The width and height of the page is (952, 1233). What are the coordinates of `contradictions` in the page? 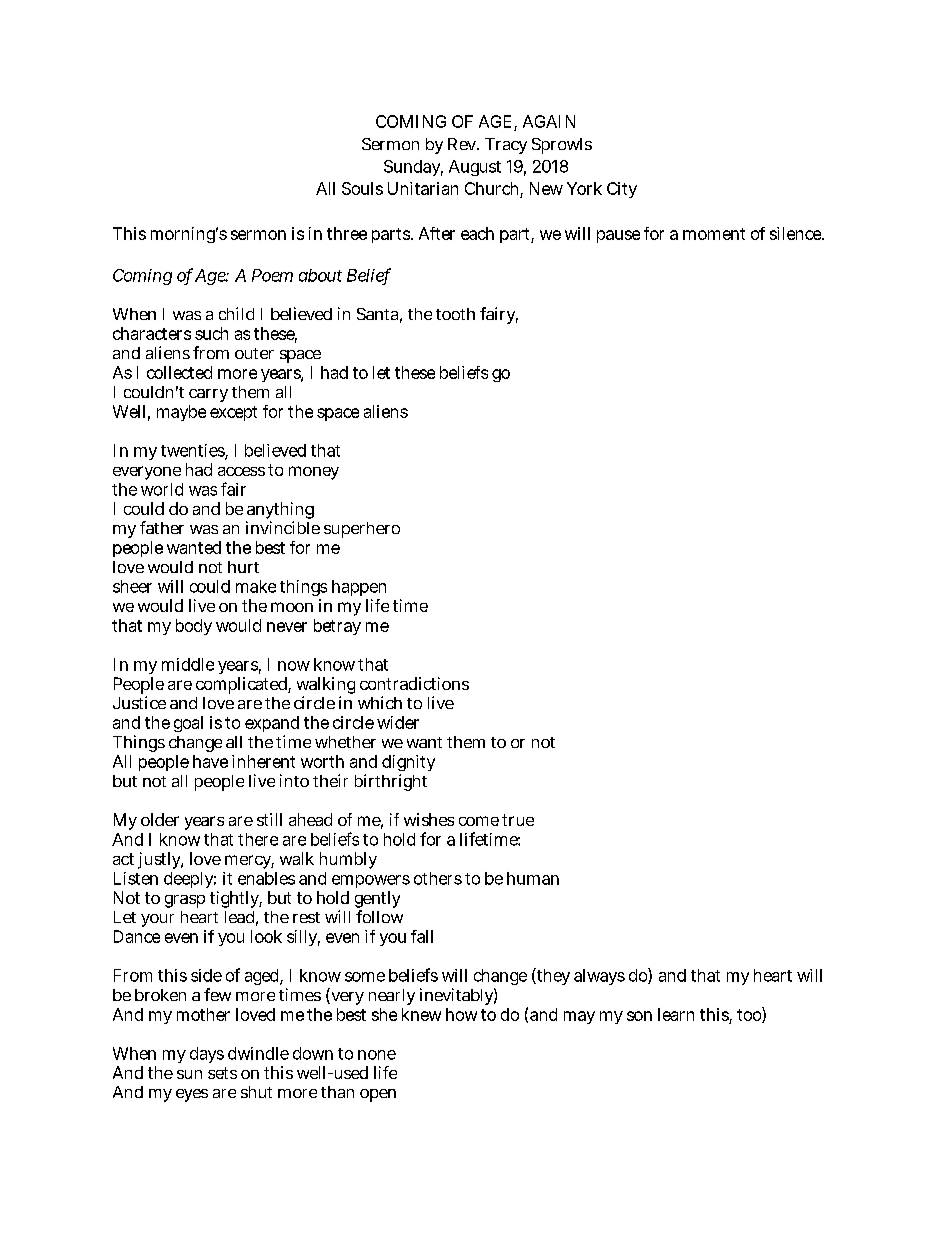 It's located at (414, 683).
